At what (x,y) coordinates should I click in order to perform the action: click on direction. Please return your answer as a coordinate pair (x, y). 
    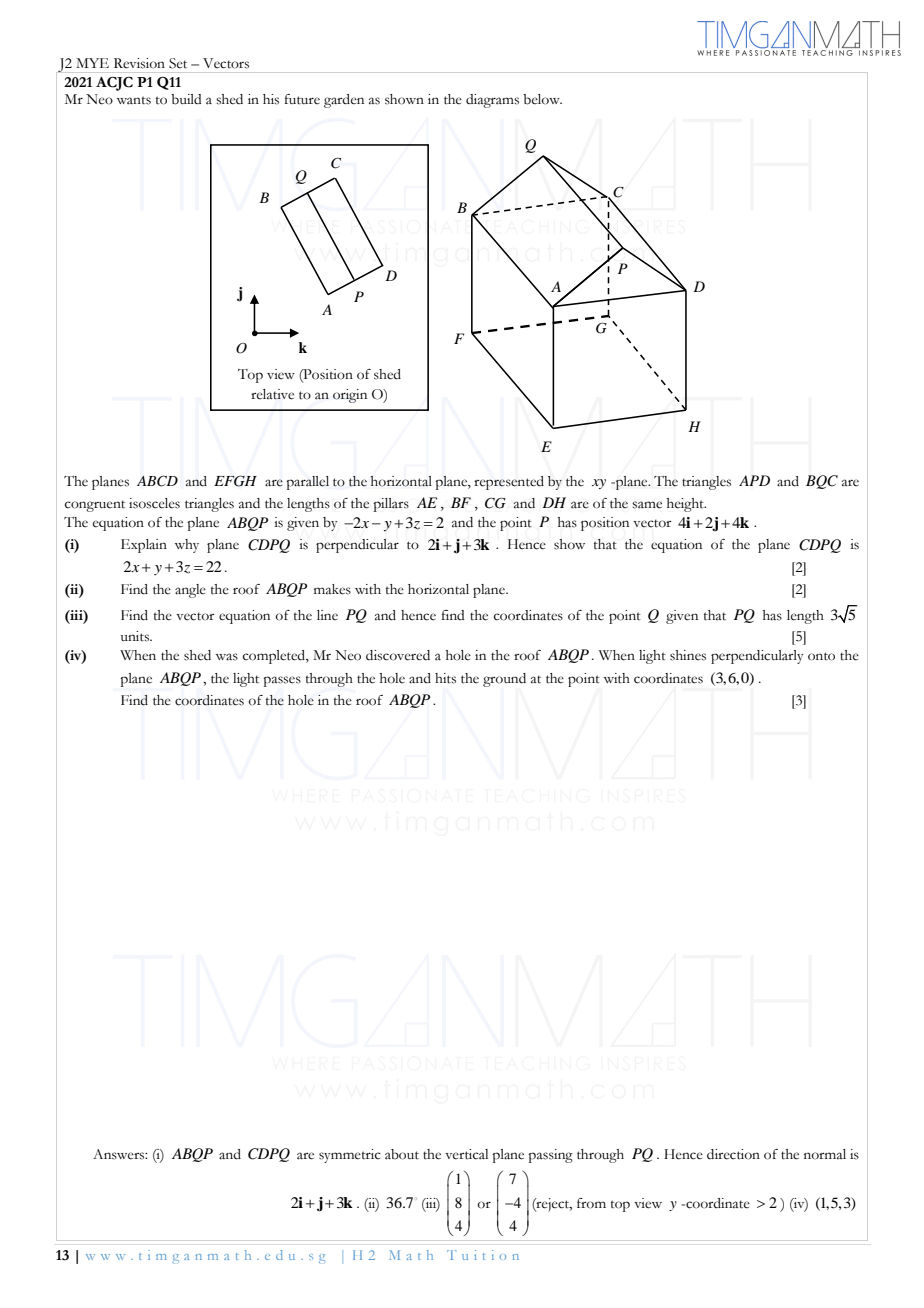
    Looking at the image, I should click on (733, 1154).
